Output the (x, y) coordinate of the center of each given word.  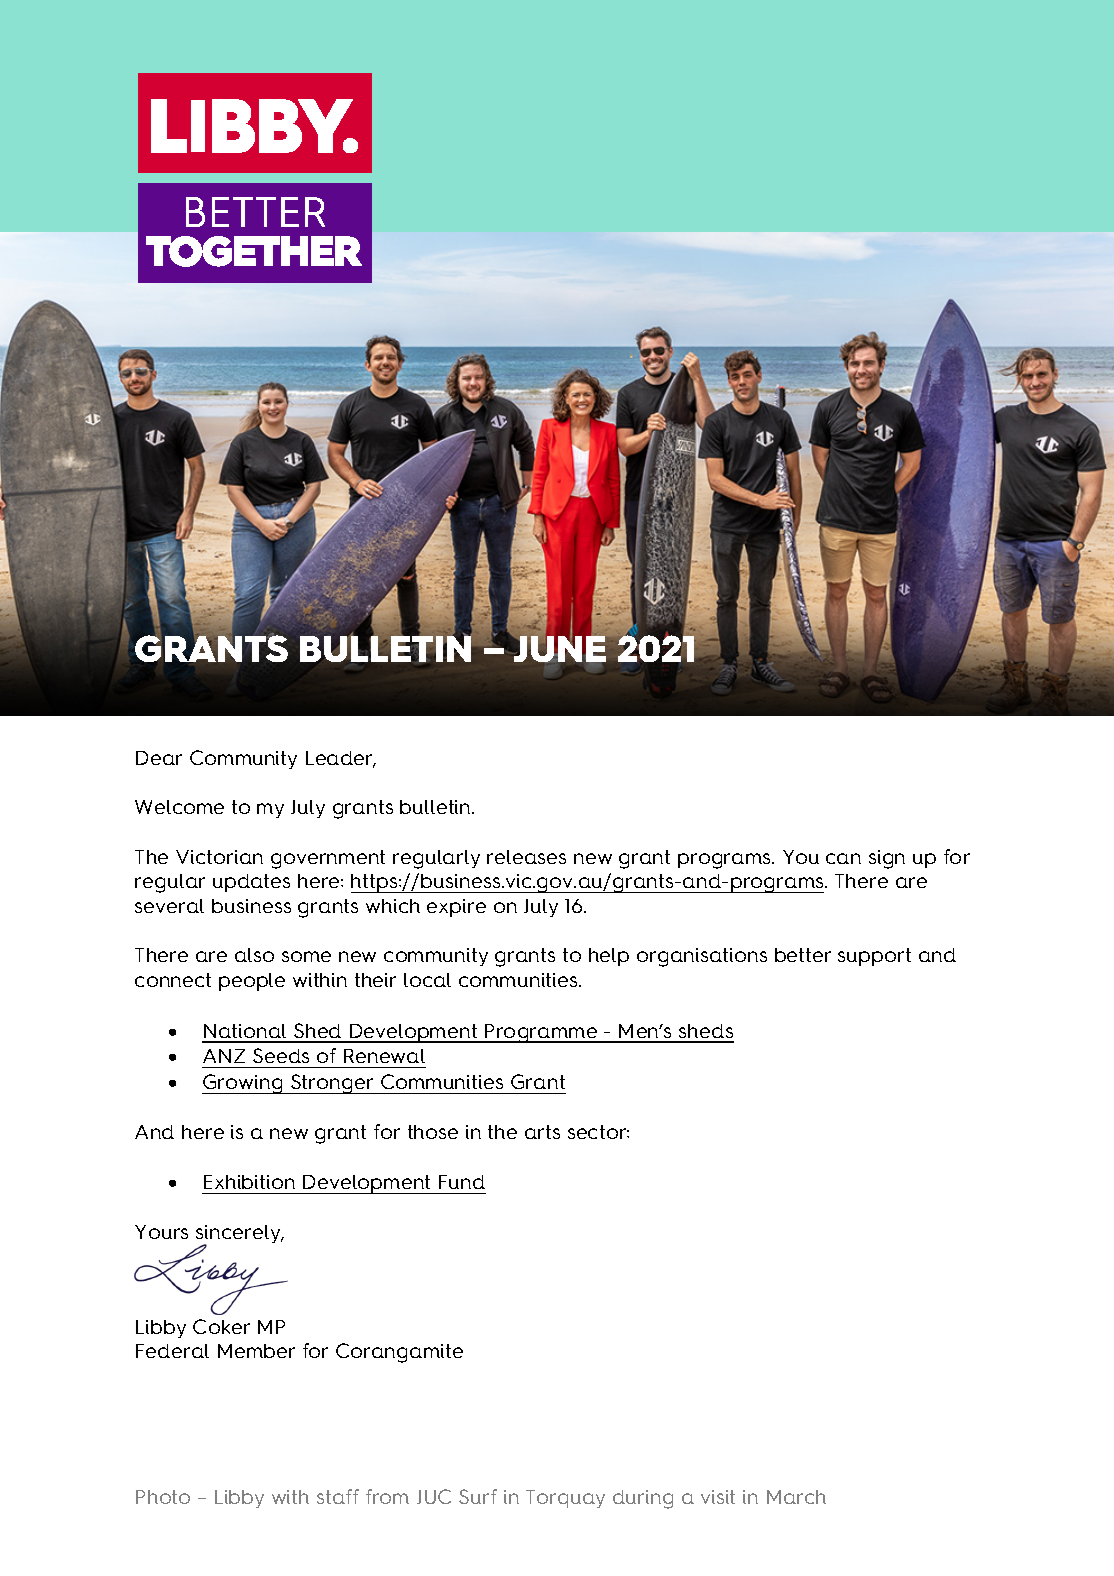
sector (598, 1132)
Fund (462, 1182)
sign (887, 859)
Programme (541, 1033)
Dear (159, 758)
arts (542, 1132)
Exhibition (249, 1182)
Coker (221, 1326)
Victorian (219, 857)
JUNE (561, 648)
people (252, 982)
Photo (163, 1497)
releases (526, 857)
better (803, 955)
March (796, 1497)
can (843, 858)
